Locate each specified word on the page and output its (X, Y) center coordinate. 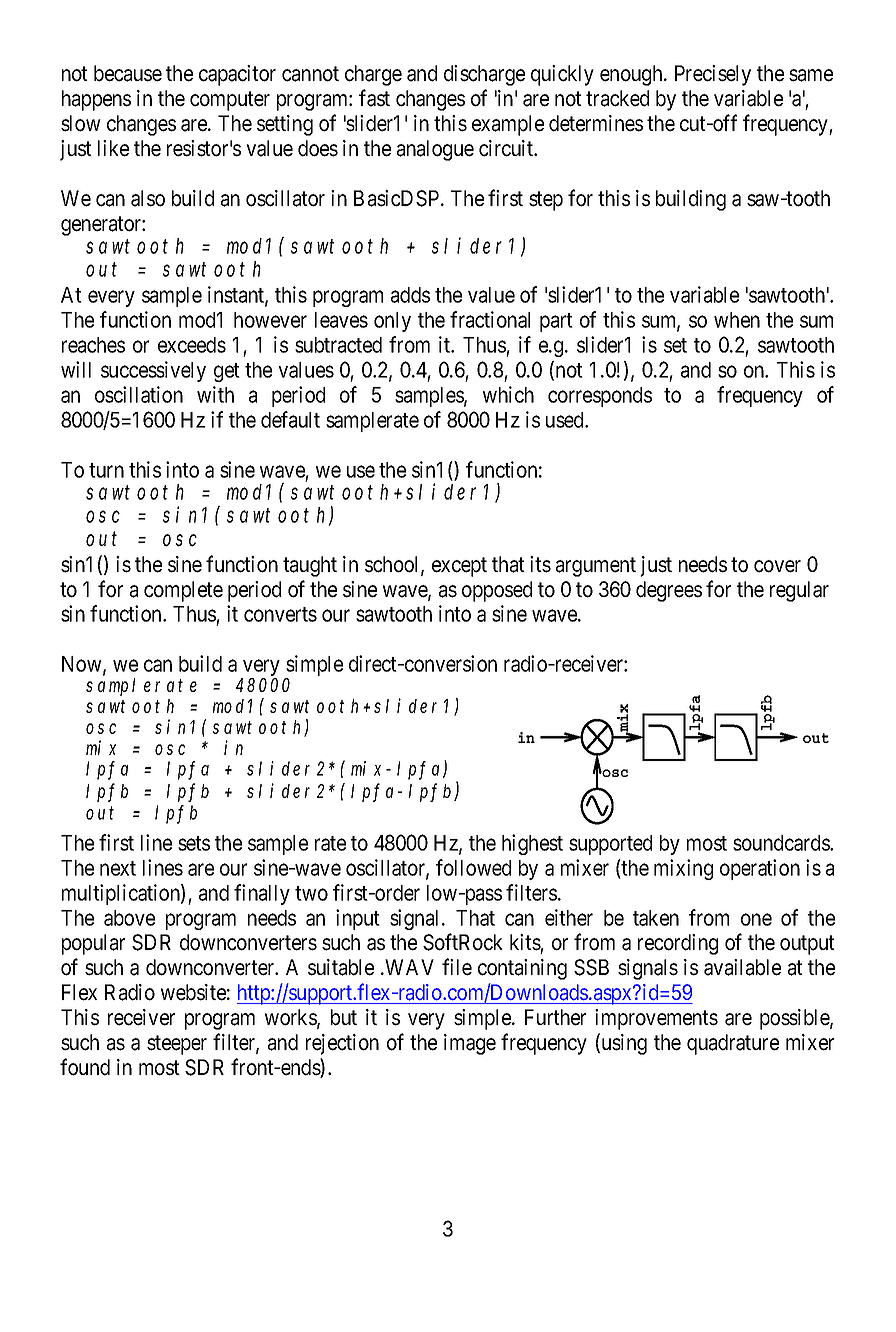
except (459, 567)
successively (153, 371)
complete (183, 591)
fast (374, 98)
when (737, 320)
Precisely (713, 75)
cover (777, 566)
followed (473, 867)
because (128, 73)
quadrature (733, 1044)
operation (760, 869)
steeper (177, 1045)
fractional (490, 319)
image (470, 1044)
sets (194, 843)
